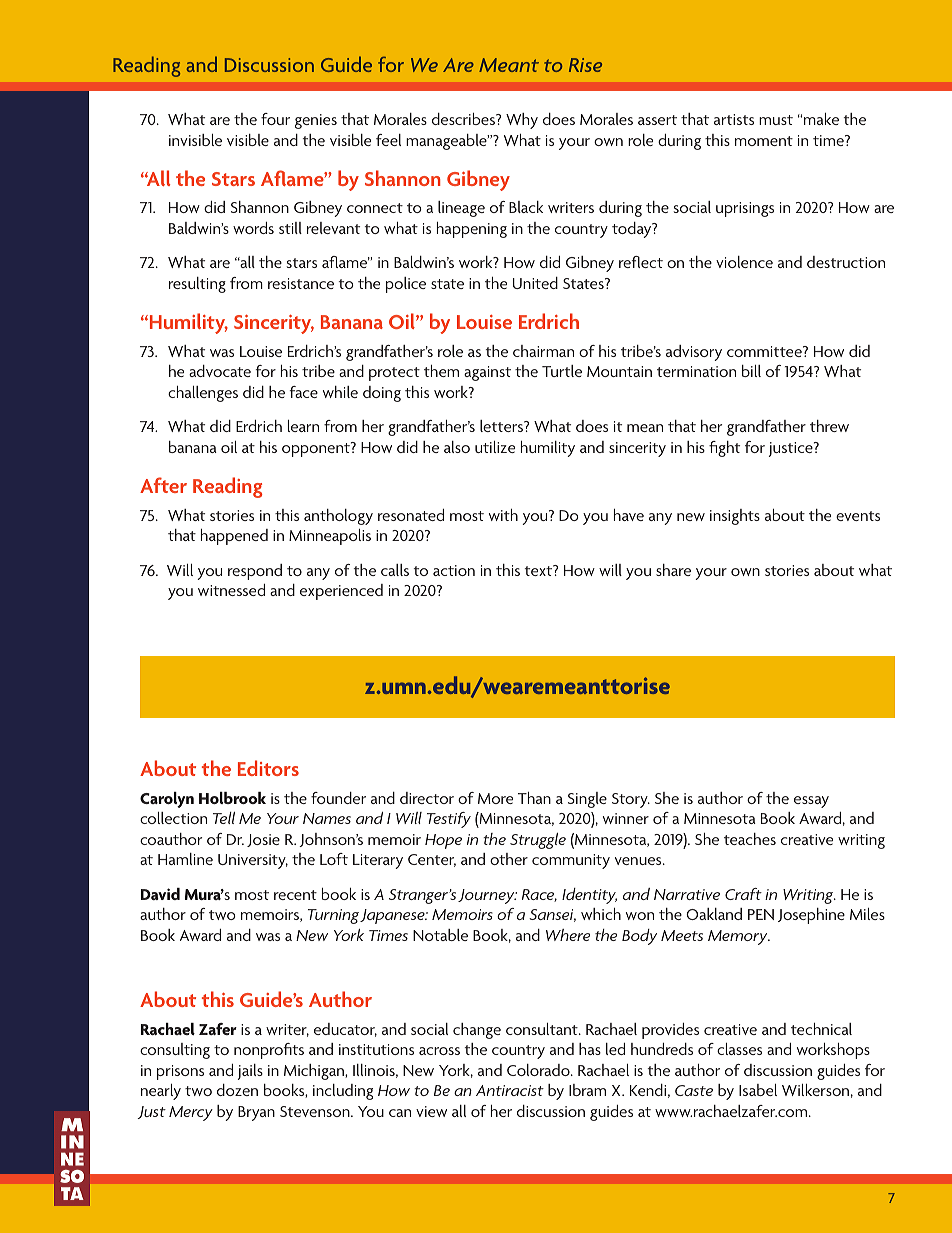 Image resolution: width=952 pixels, height=1233 pixels. Describe the element at coordinates (275, 119) in the page. I see `four` at that location.
